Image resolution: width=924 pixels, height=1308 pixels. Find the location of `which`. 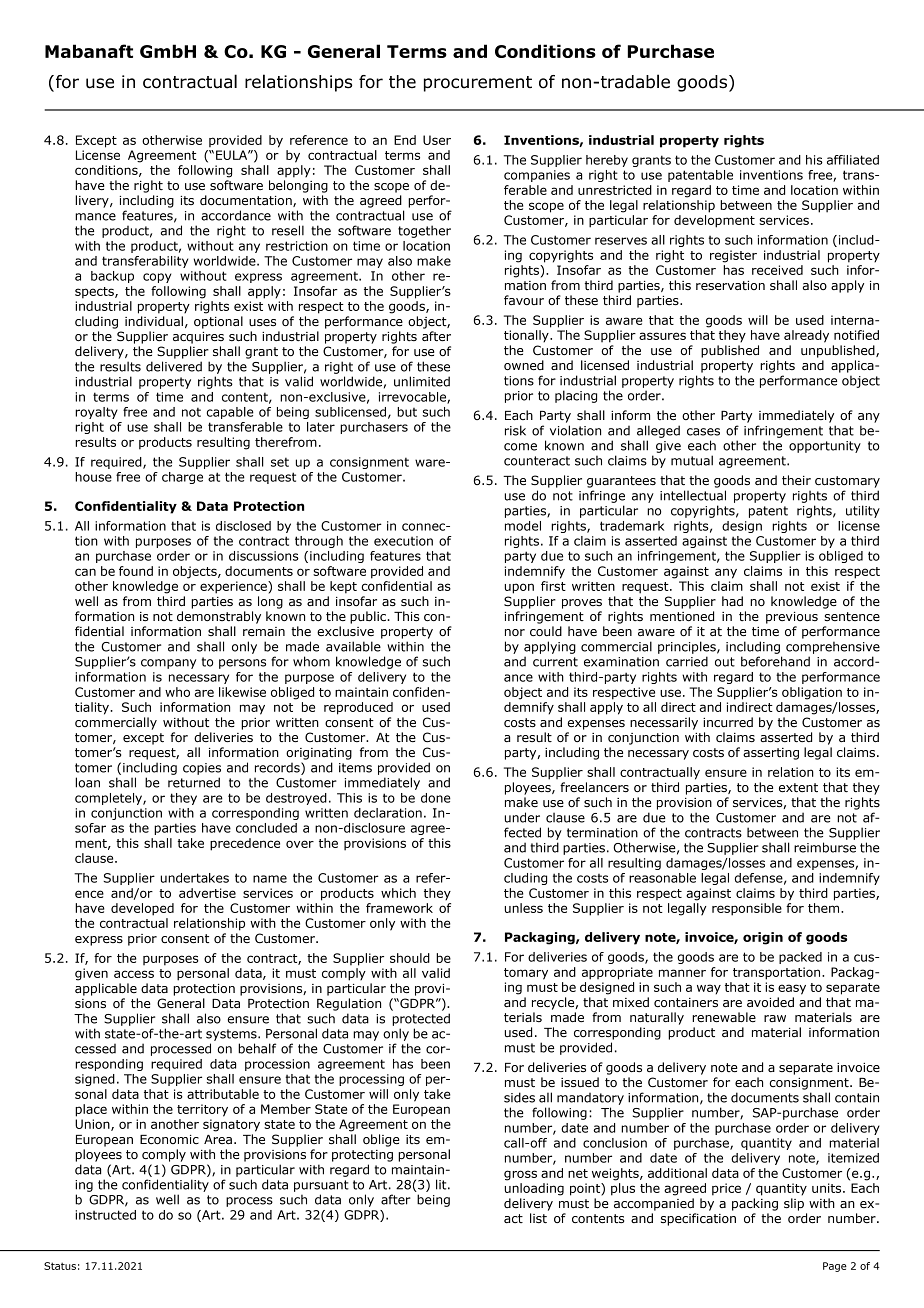

which is located at coordinates (398, 893).
